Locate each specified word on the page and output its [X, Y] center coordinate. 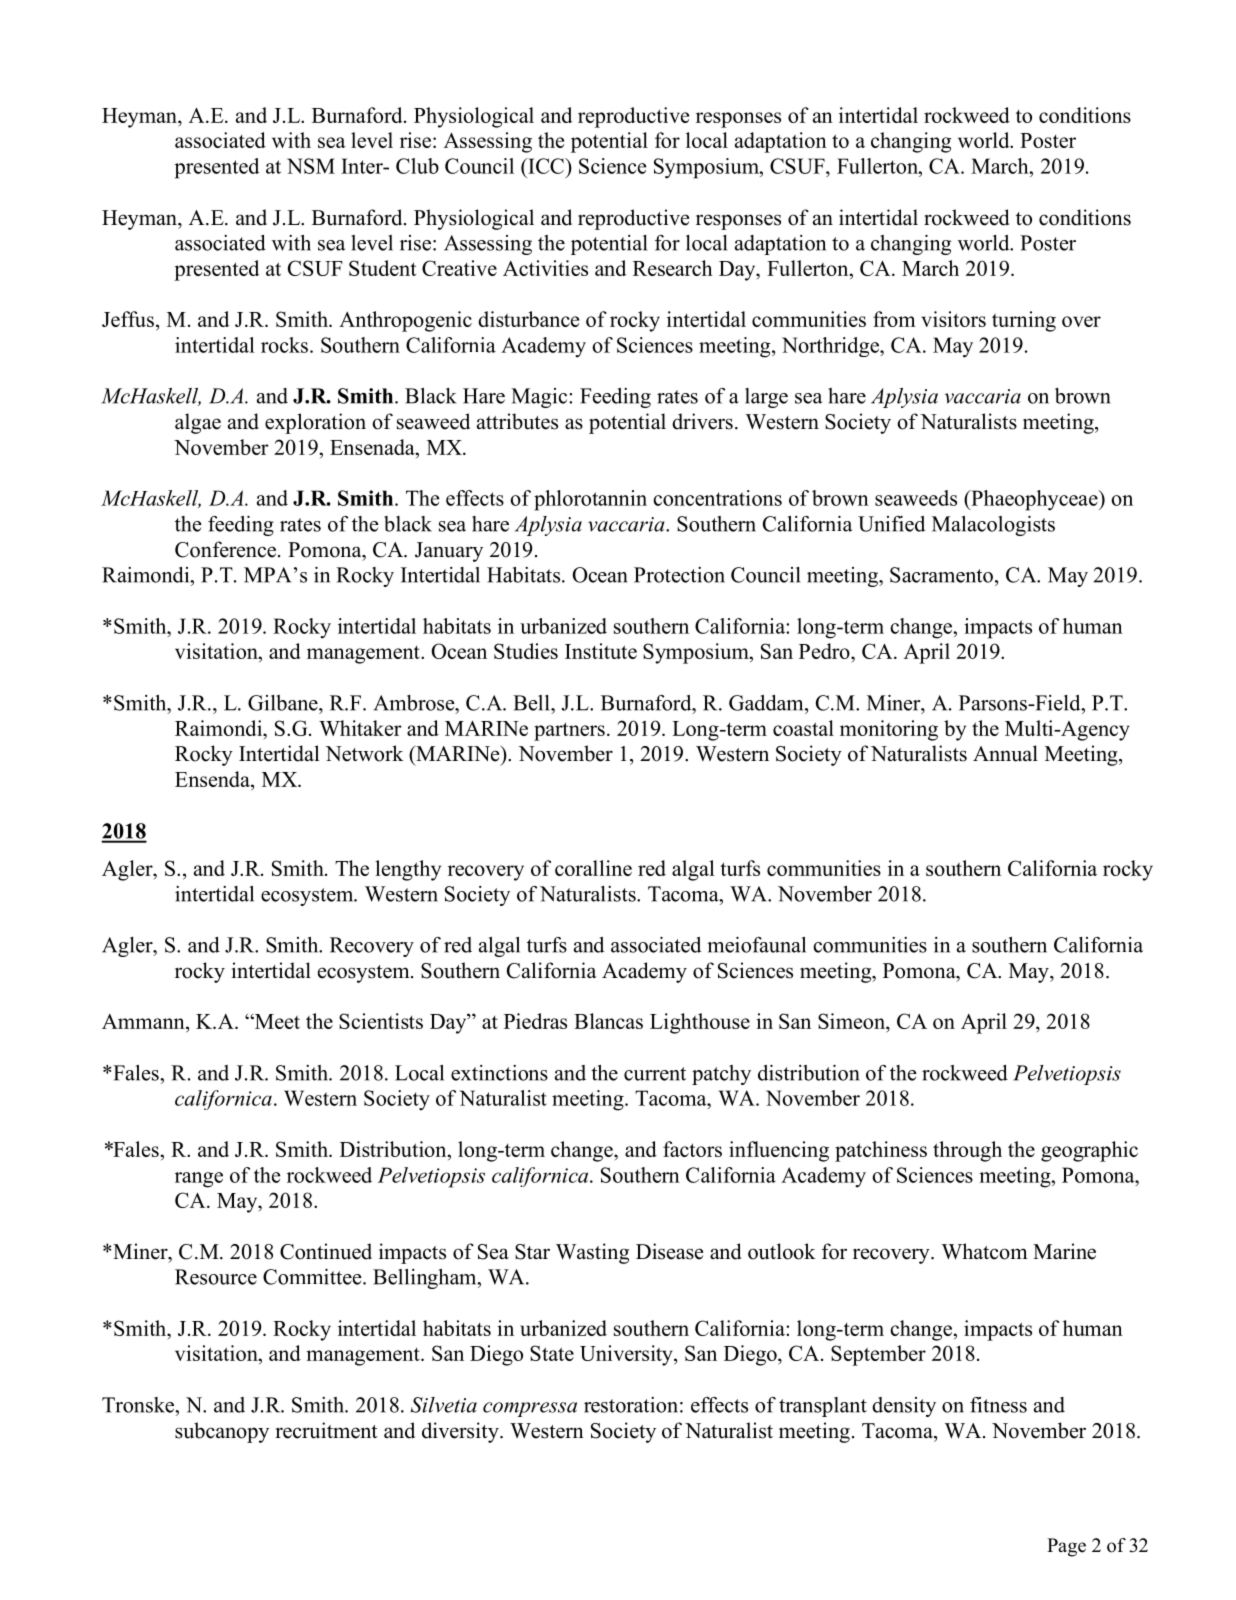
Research [673, 268]
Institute [601, 651]
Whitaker [360, 728]
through [967, 1151]
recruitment [326, 1430]
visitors [953, 319]
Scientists [381, 1021]
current [655, 1074]
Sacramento [941, 575]
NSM [311, 166]
